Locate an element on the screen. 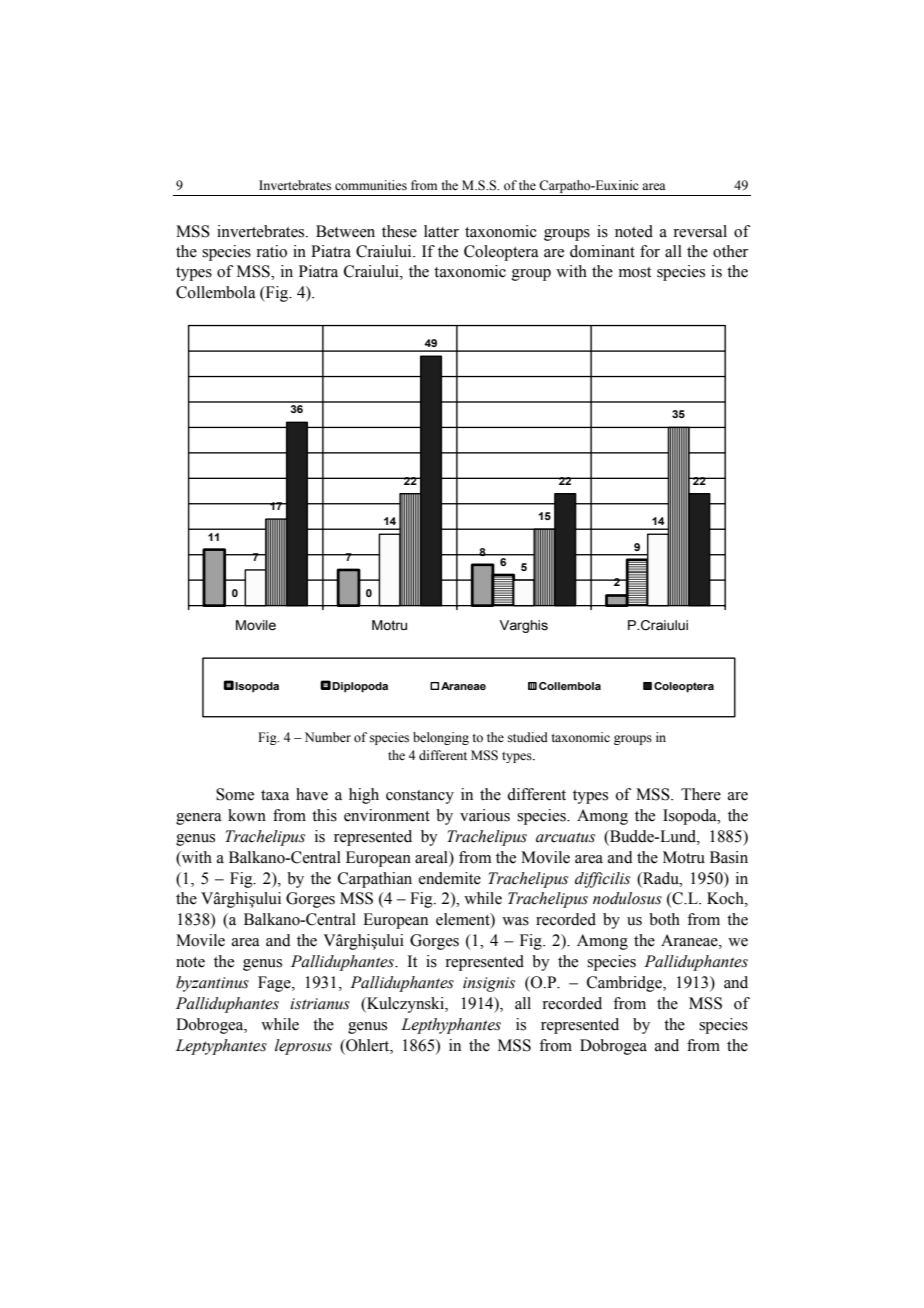 This screenshot has width=924, height=1308. Carpathian is located at coordinates (375, 880).
